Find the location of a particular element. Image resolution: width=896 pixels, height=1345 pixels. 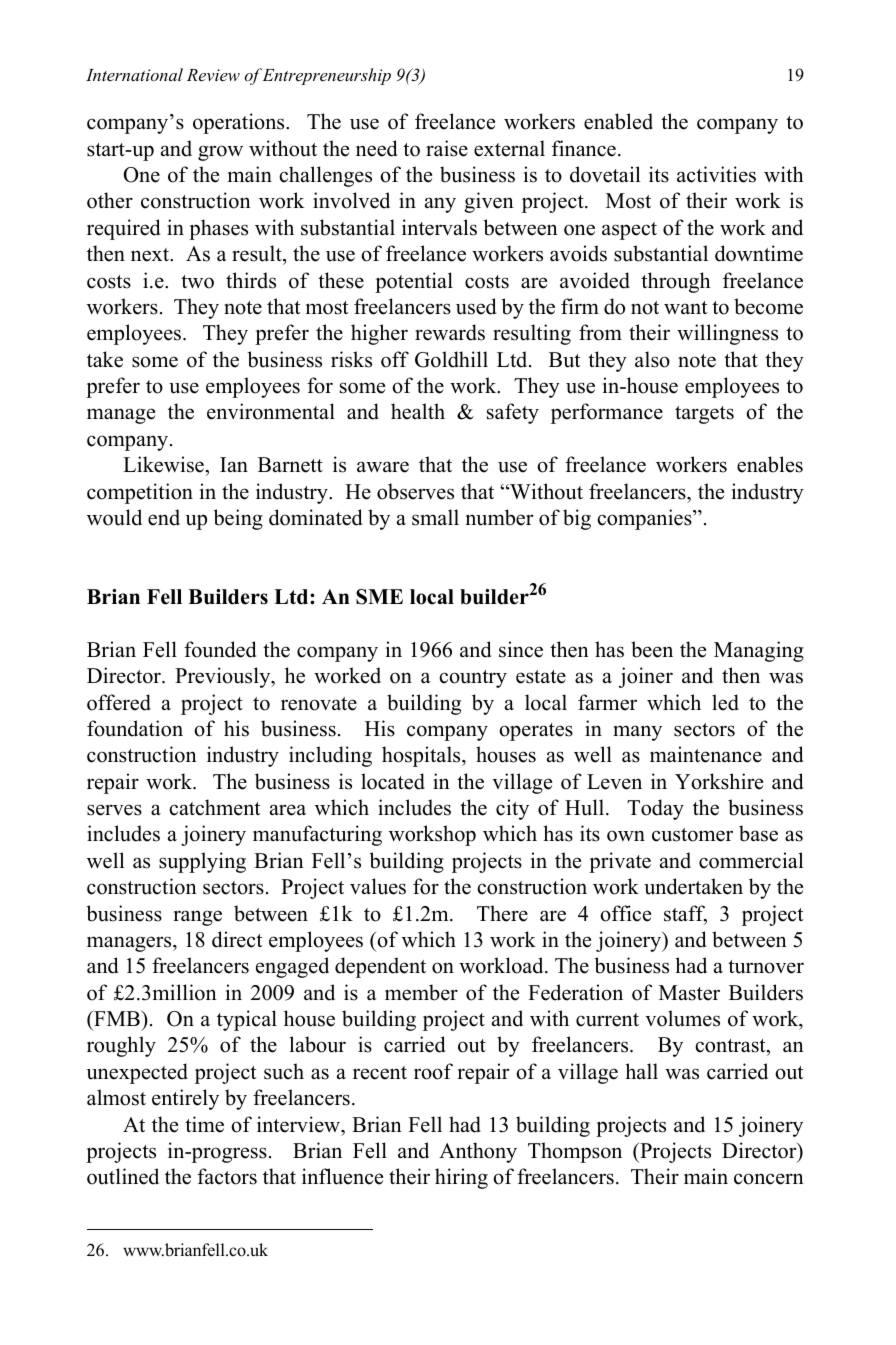

raise is located at coordinates (447, 148).
